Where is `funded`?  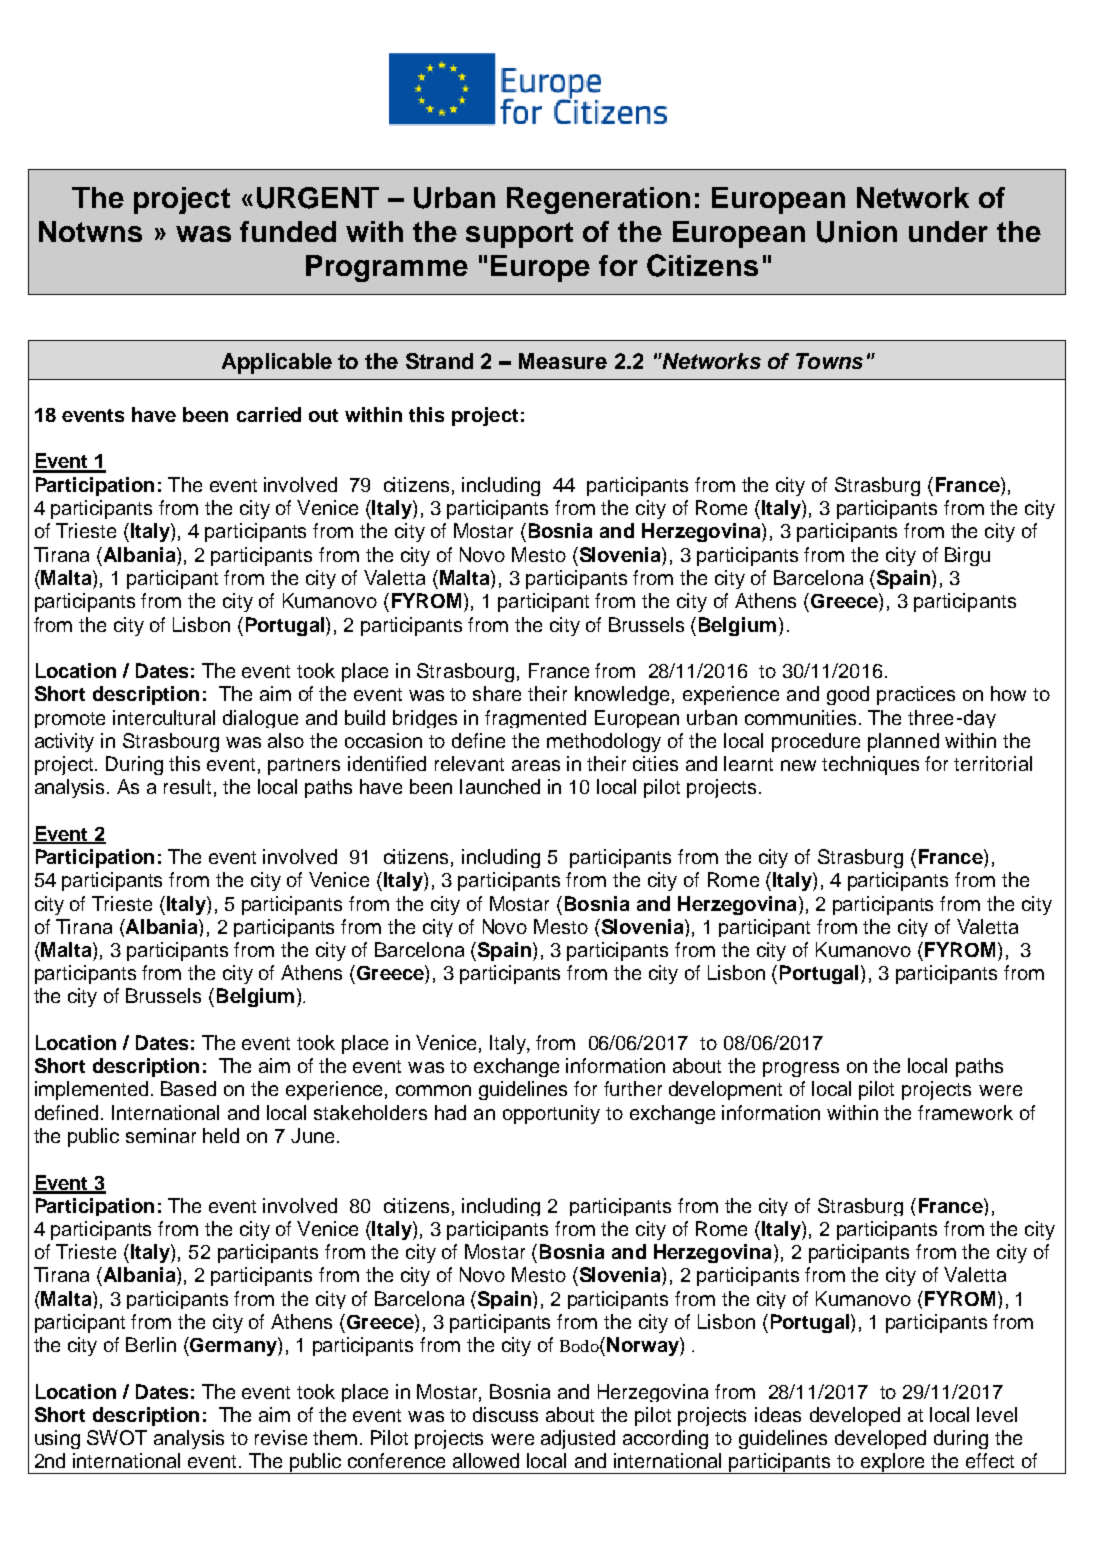 funded is located at coordinates (288, 231).
